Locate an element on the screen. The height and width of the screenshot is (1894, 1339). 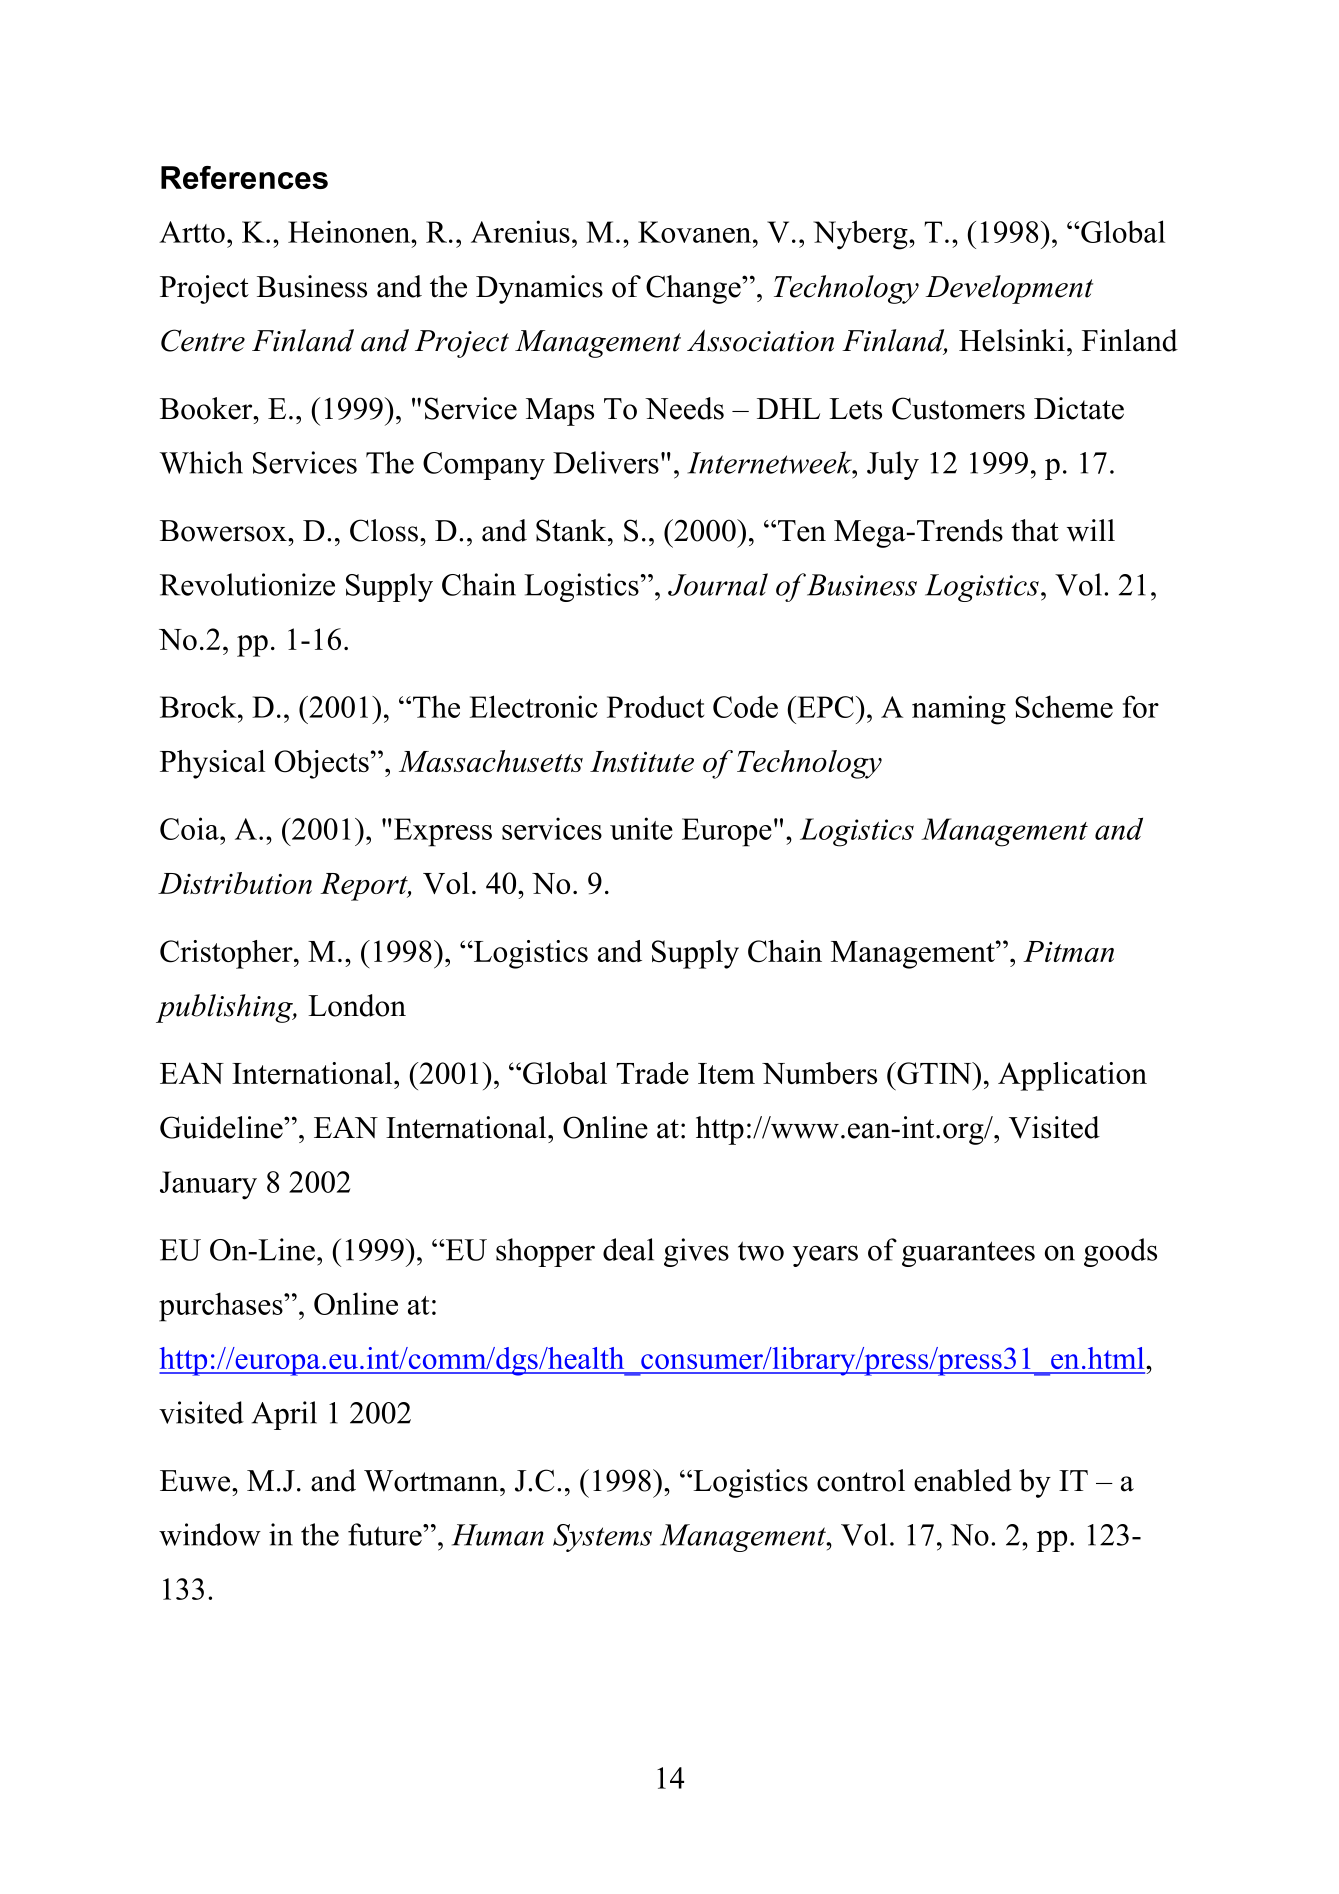
Development is located at coordinates (1009, 289).
